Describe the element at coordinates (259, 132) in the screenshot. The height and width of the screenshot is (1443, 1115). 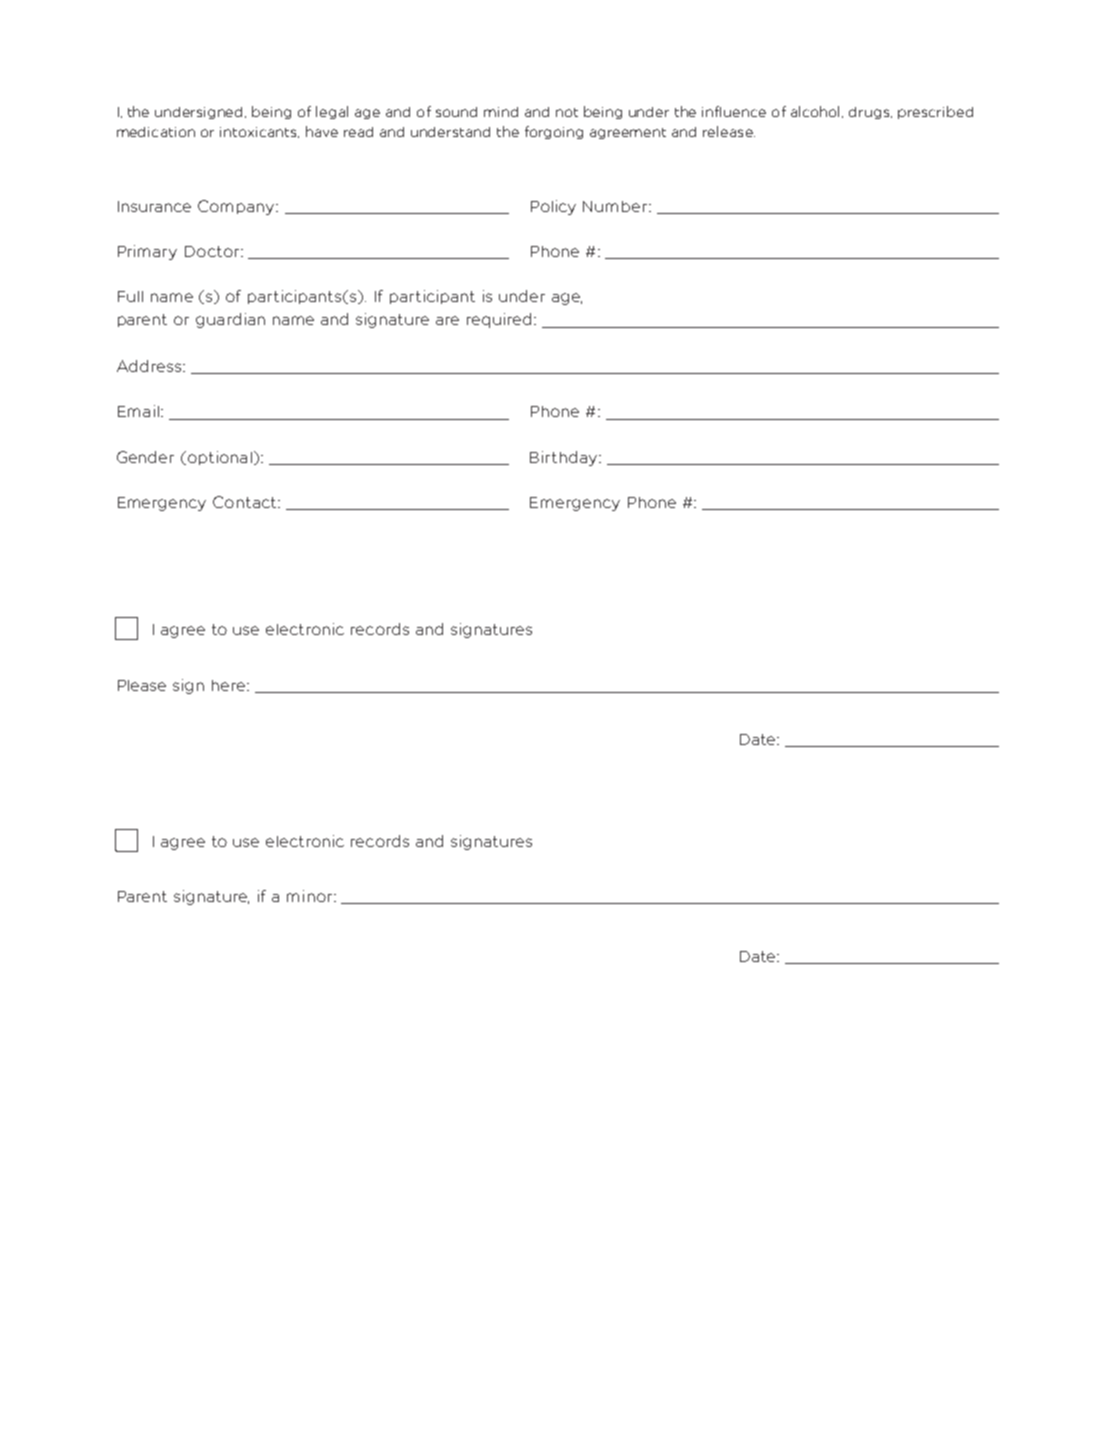
I see `intoxicants` at that location.
